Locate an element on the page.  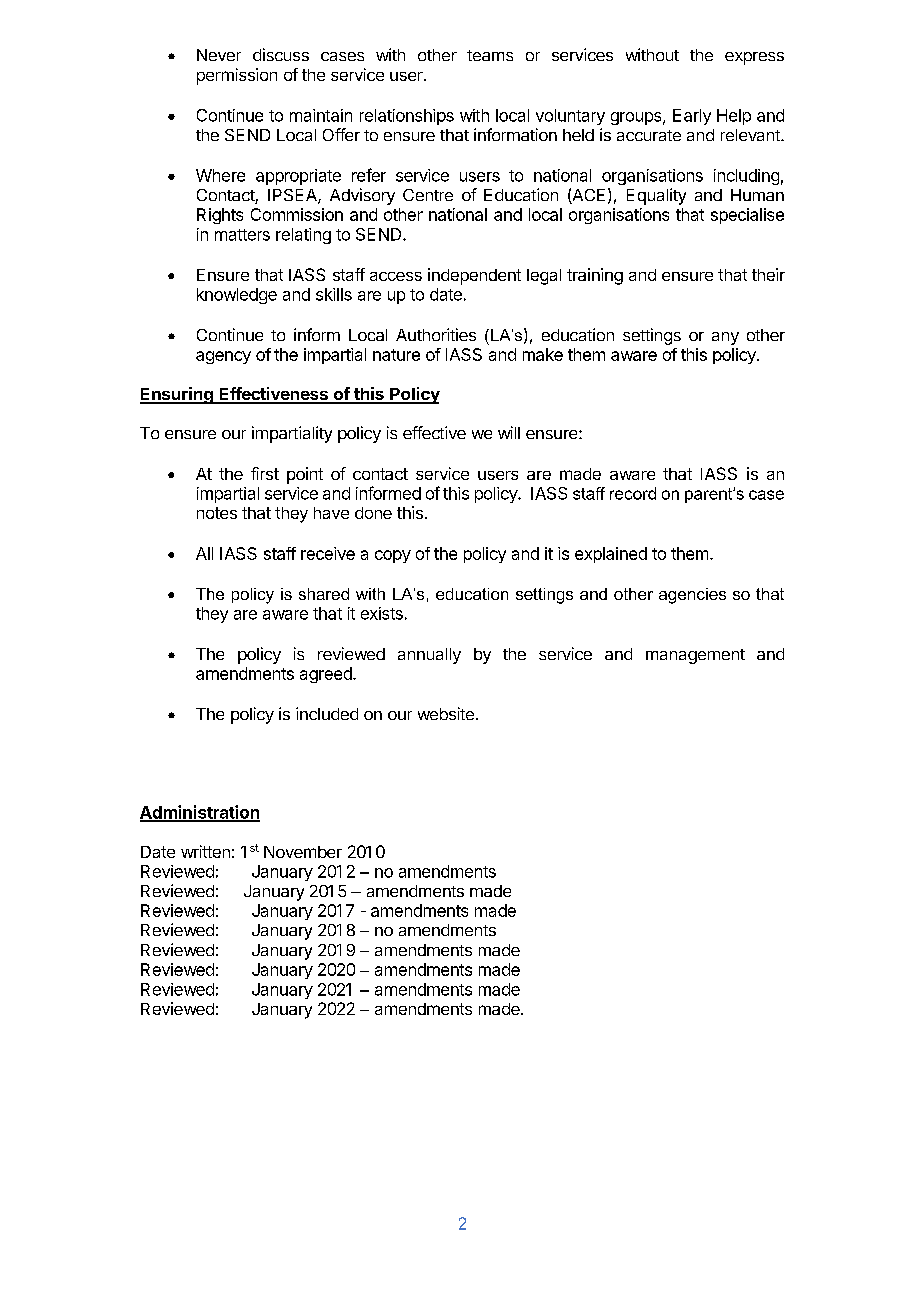
permission is located at coordinates (237, 76).
